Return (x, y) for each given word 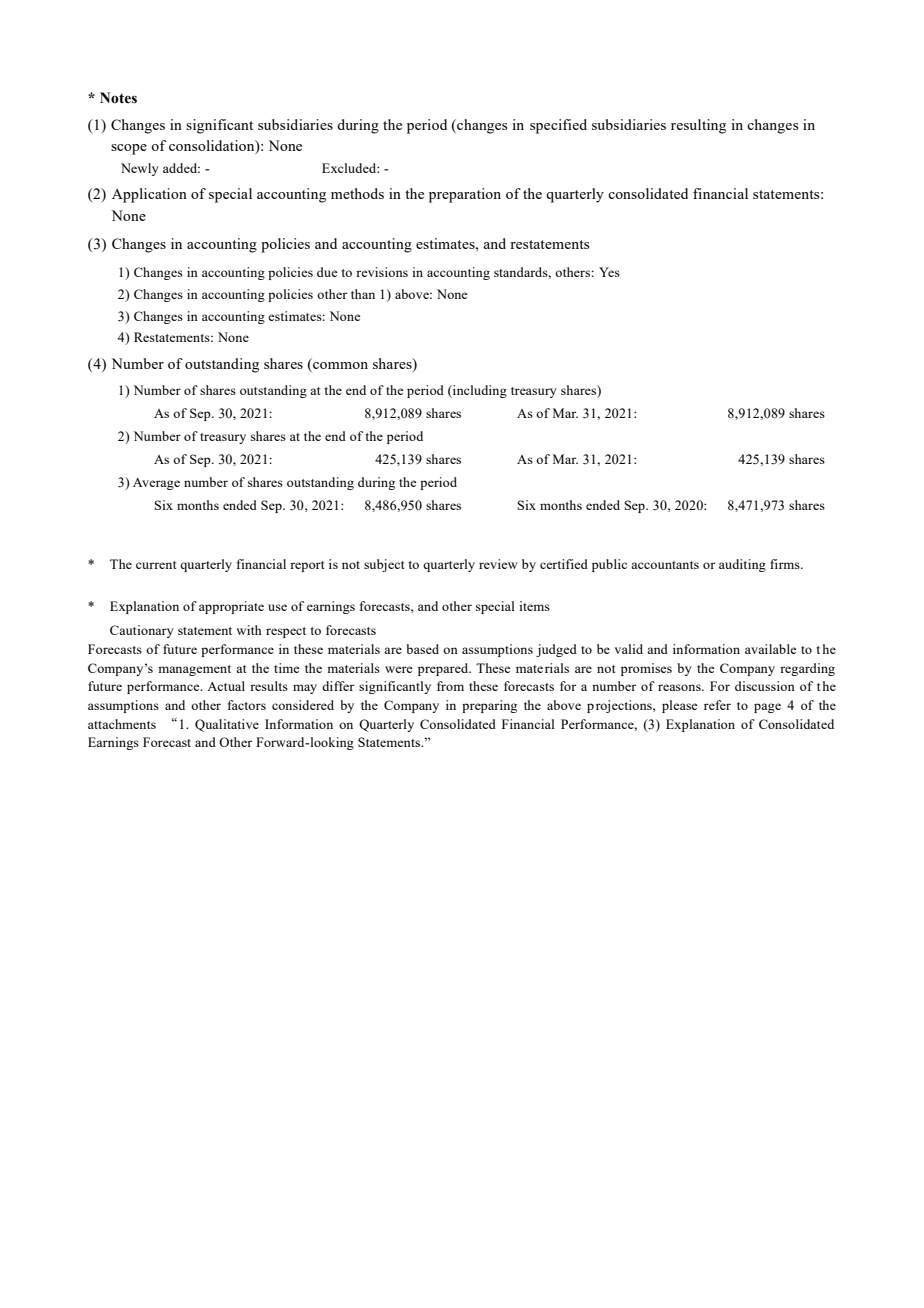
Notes (118, 98)
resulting (698, 126)
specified (558, 126)
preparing (489, 706)
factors (247, 705)
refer (717, 705)
